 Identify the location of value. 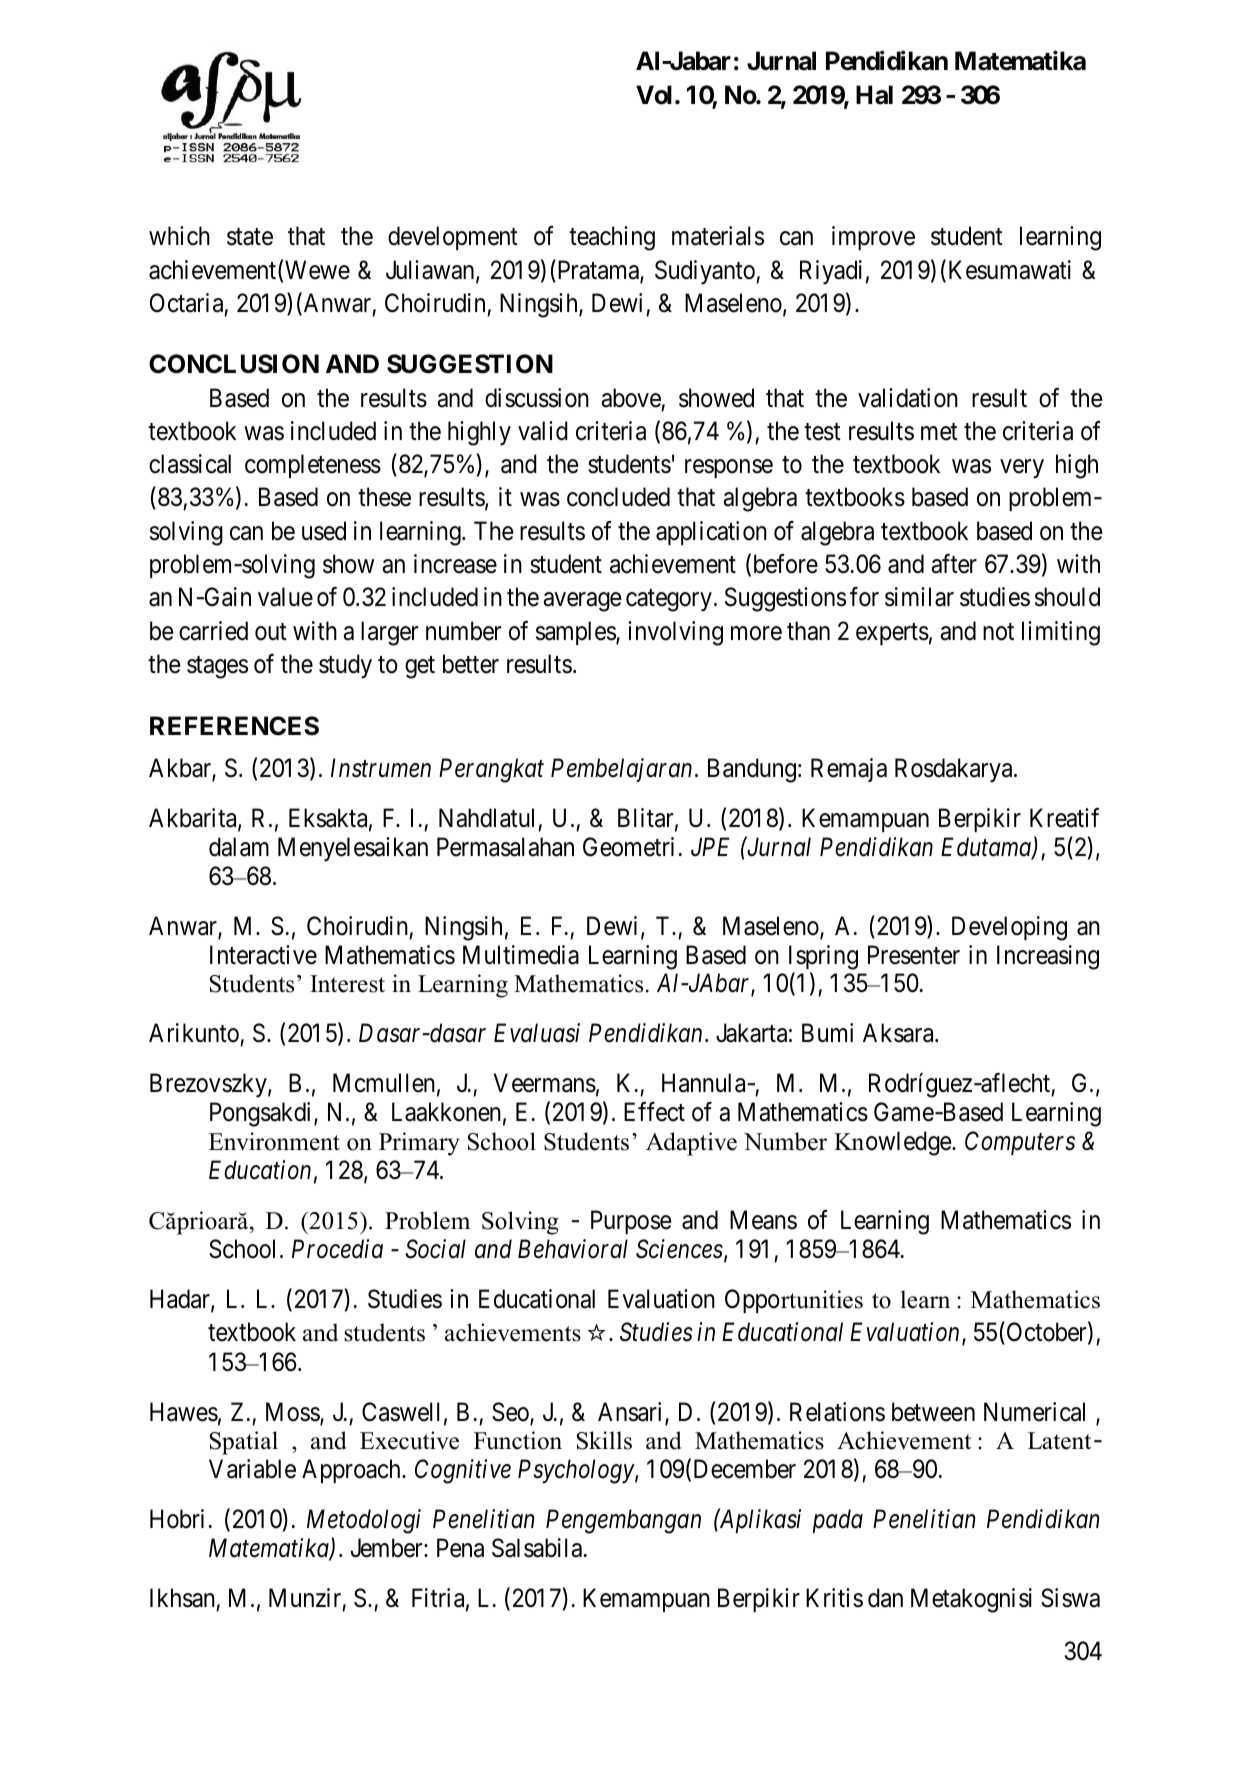
(285, 597).
